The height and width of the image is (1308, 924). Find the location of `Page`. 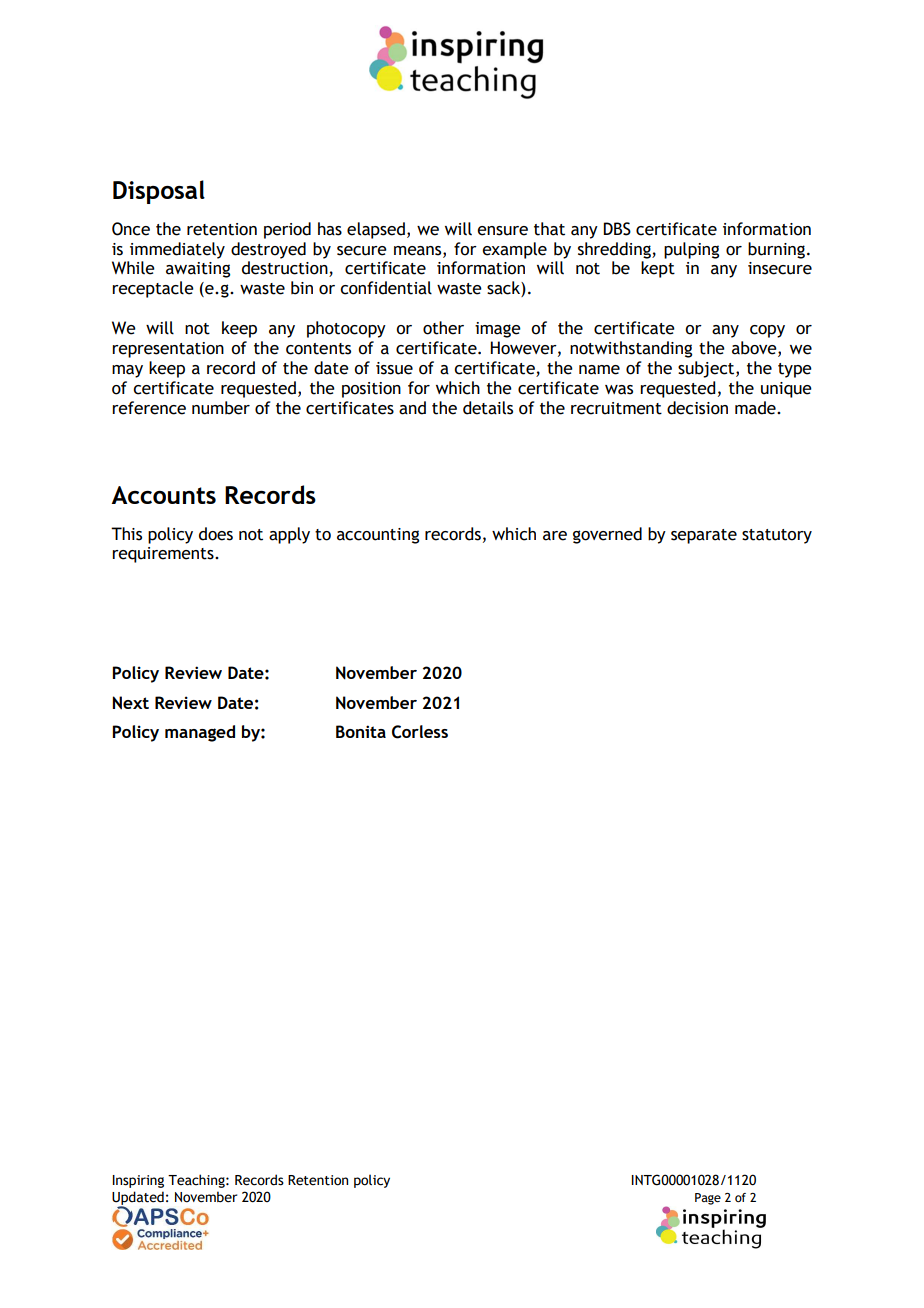

Page is located at coordinates (708, 1199).
